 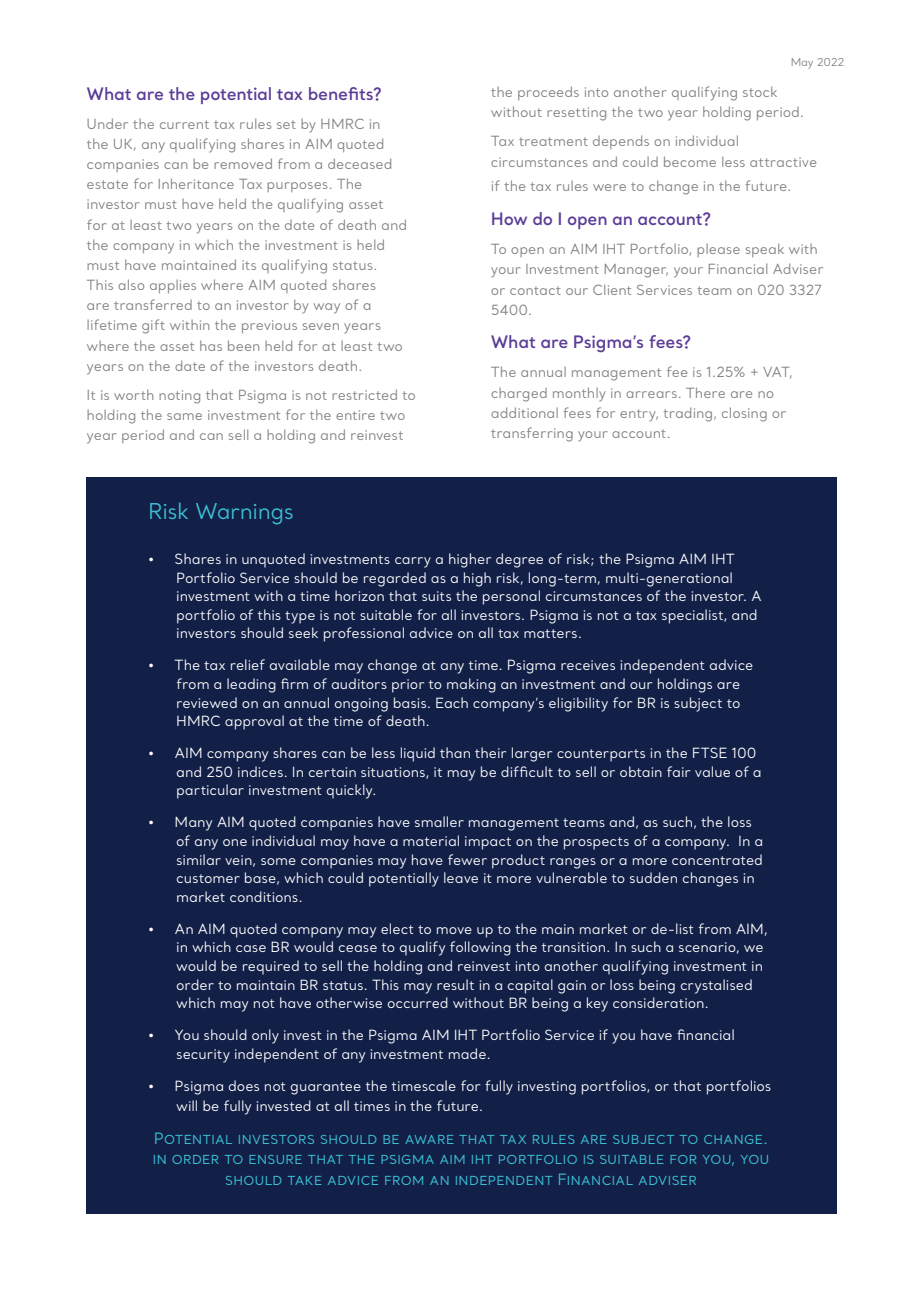 I want to click on consideration, so click(x=658, y=1002).
